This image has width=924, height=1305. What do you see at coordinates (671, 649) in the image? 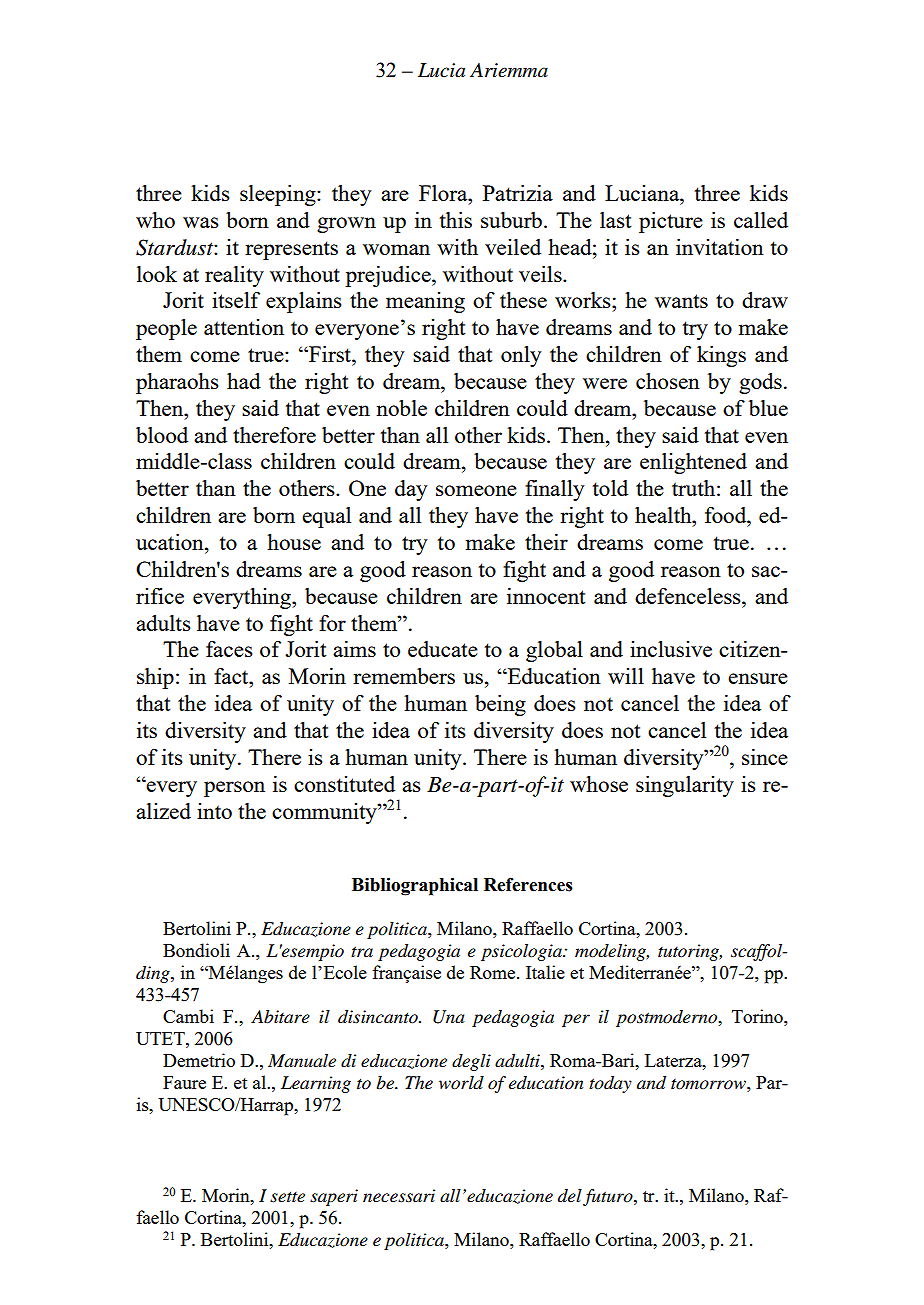
I see `inclusive` at bounding box center [671, 649].
